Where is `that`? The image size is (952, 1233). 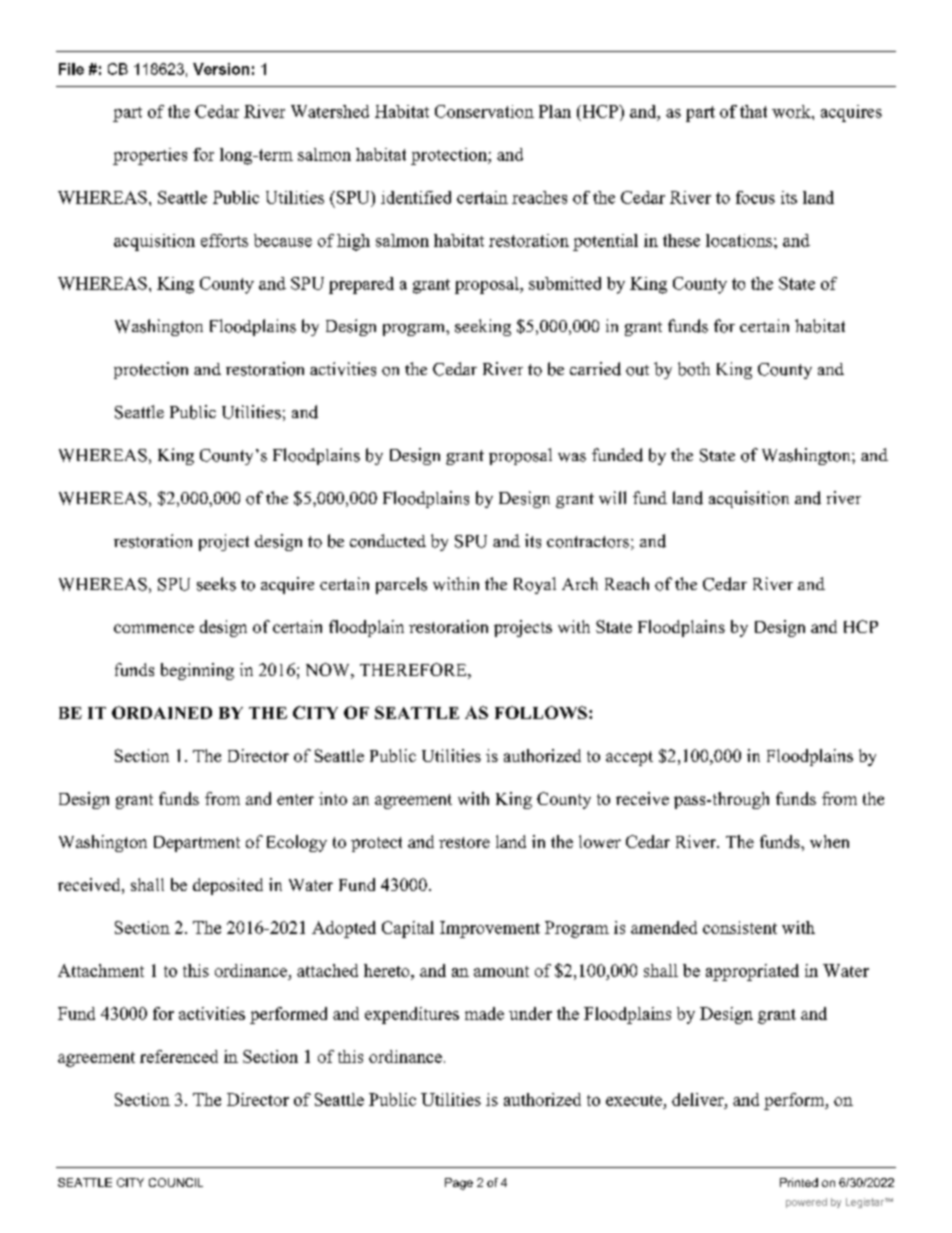 that is located at coordinates (753, 111).
